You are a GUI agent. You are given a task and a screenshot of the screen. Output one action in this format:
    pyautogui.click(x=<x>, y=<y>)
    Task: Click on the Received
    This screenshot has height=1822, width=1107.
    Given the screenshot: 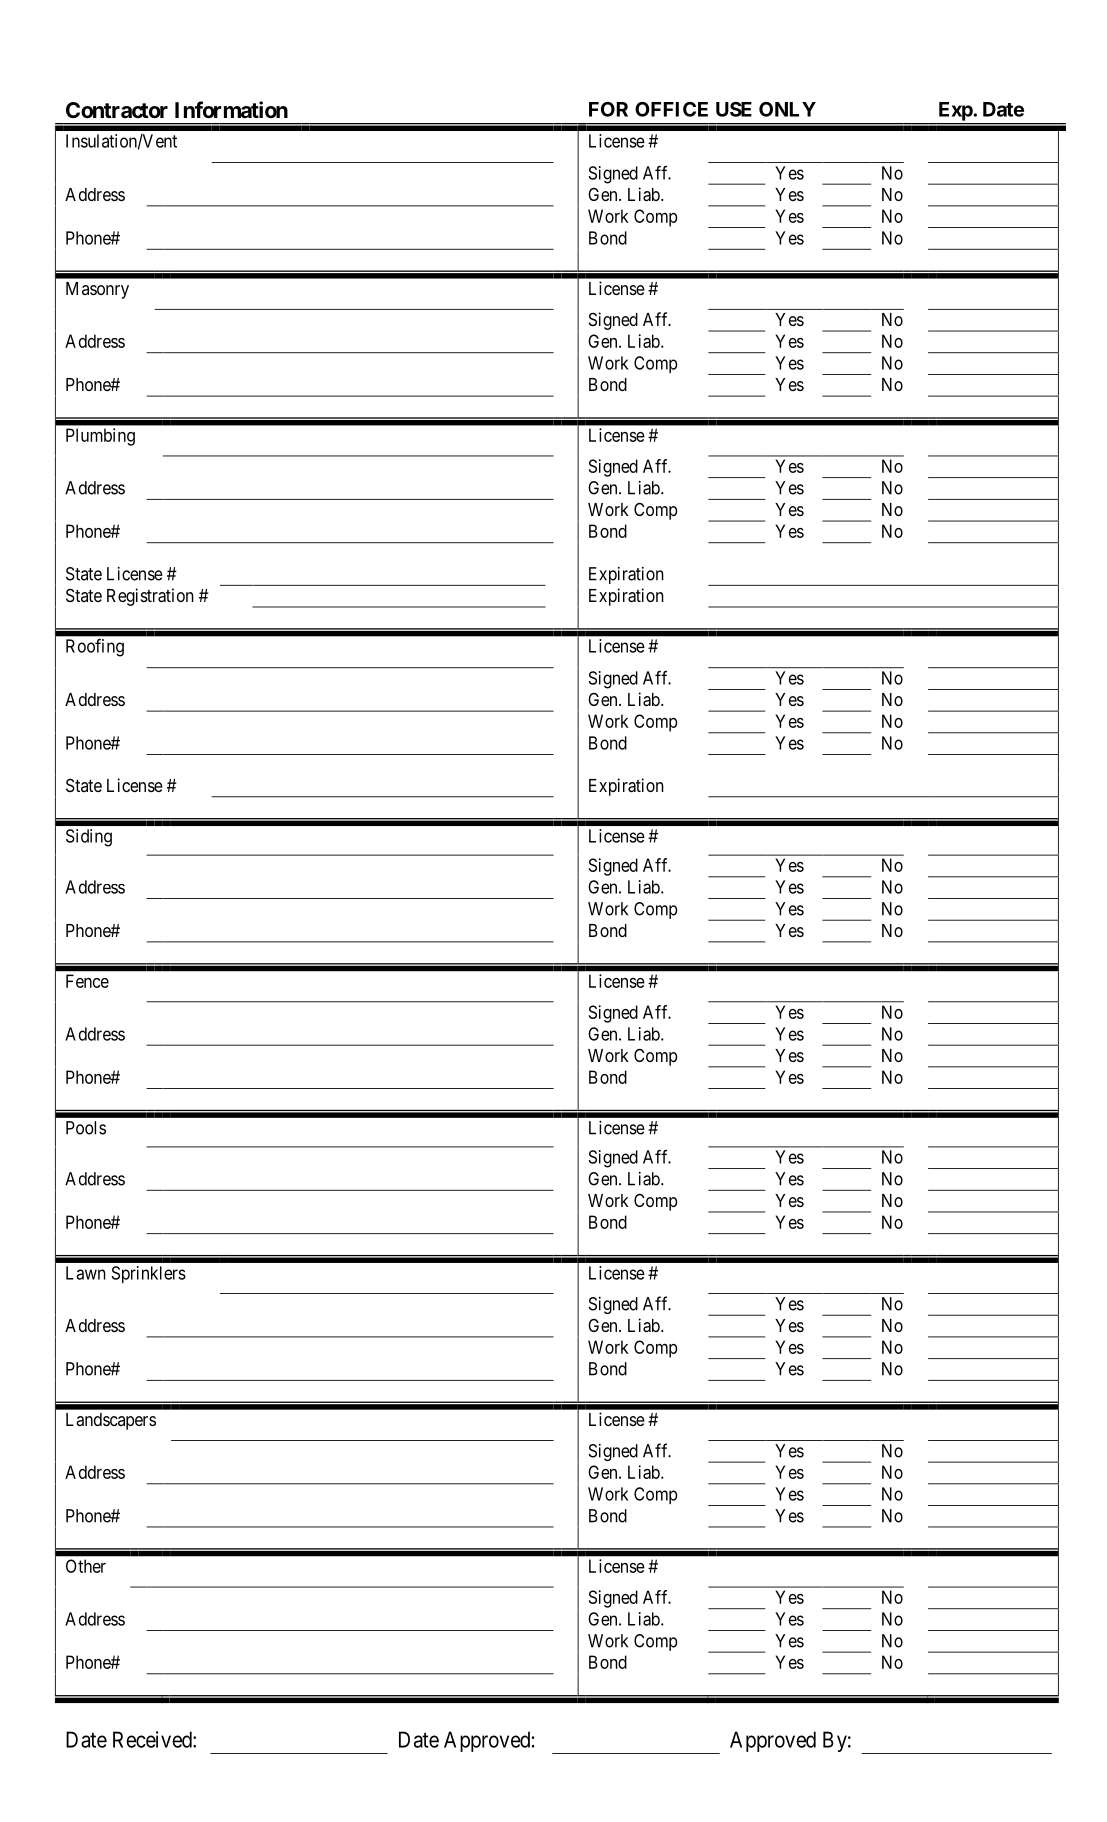 What is the action you would take?
    pyautogui.click(x=153, y=1739)
